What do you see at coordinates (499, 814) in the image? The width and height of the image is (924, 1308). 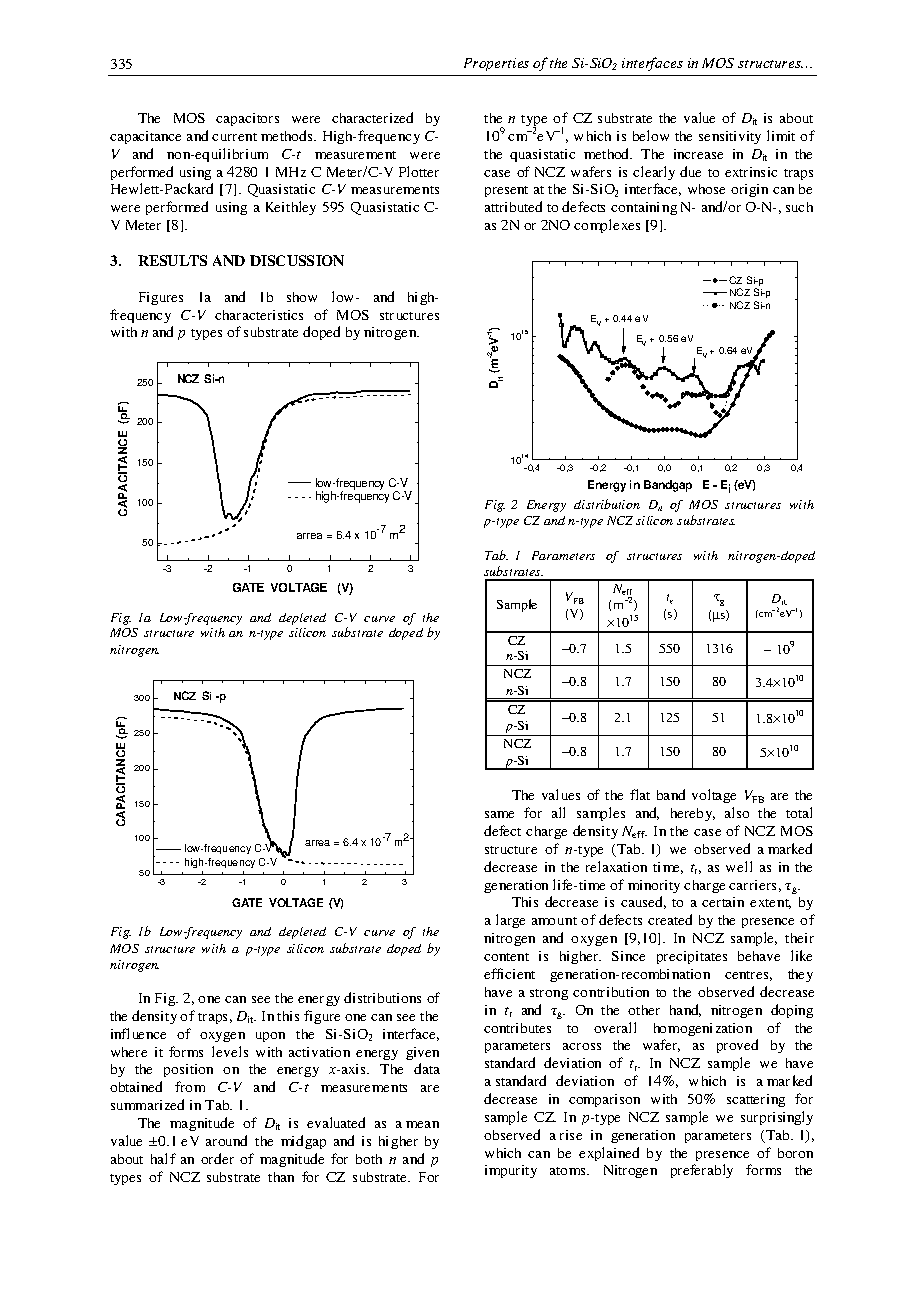 I see `same` at bounding box center [499, 814].
